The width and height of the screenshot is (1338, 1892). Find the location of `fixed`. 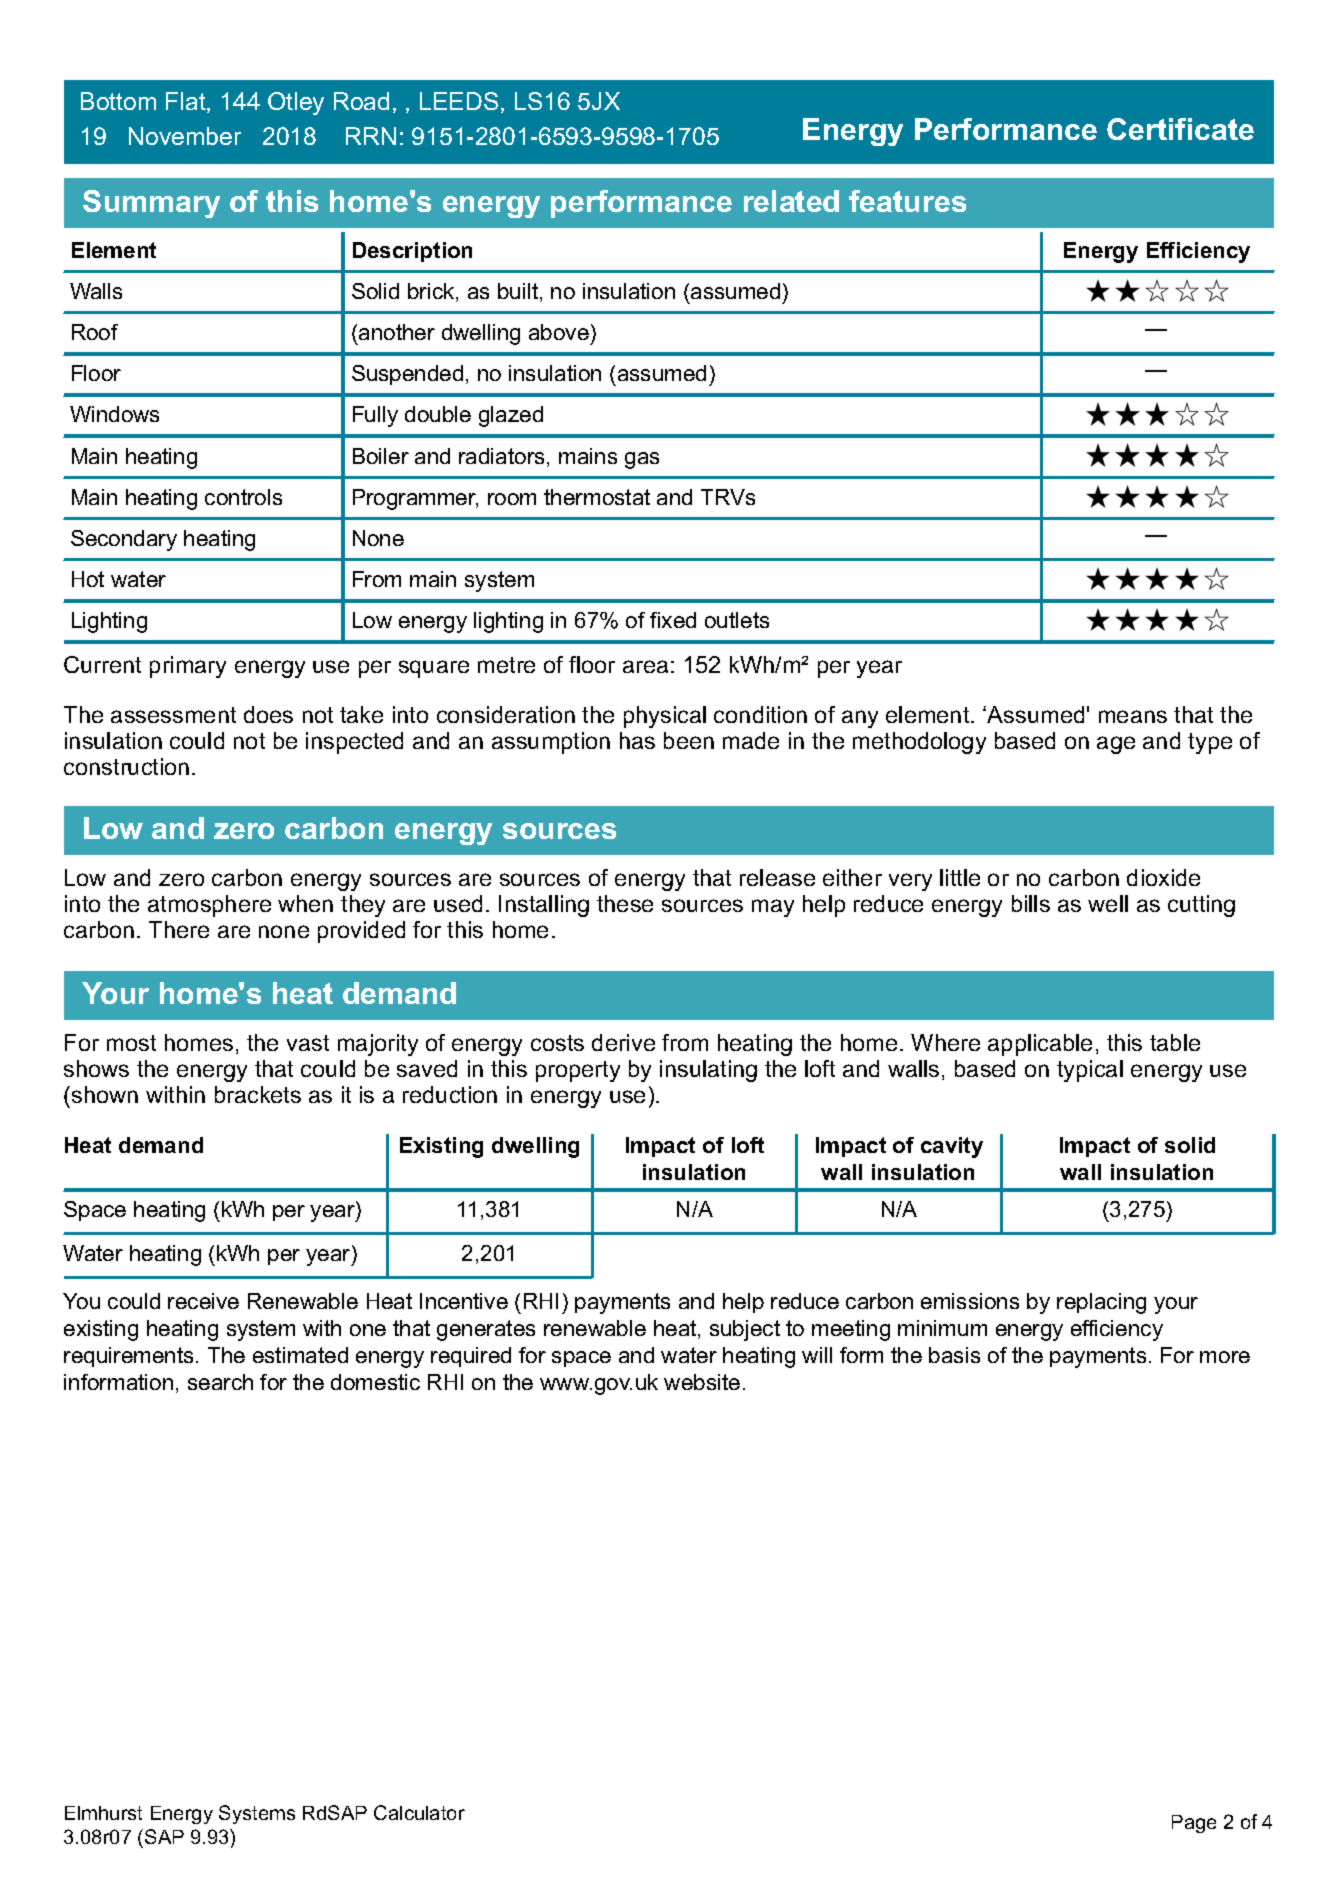

fixed is located at coordinates (673, 620).
